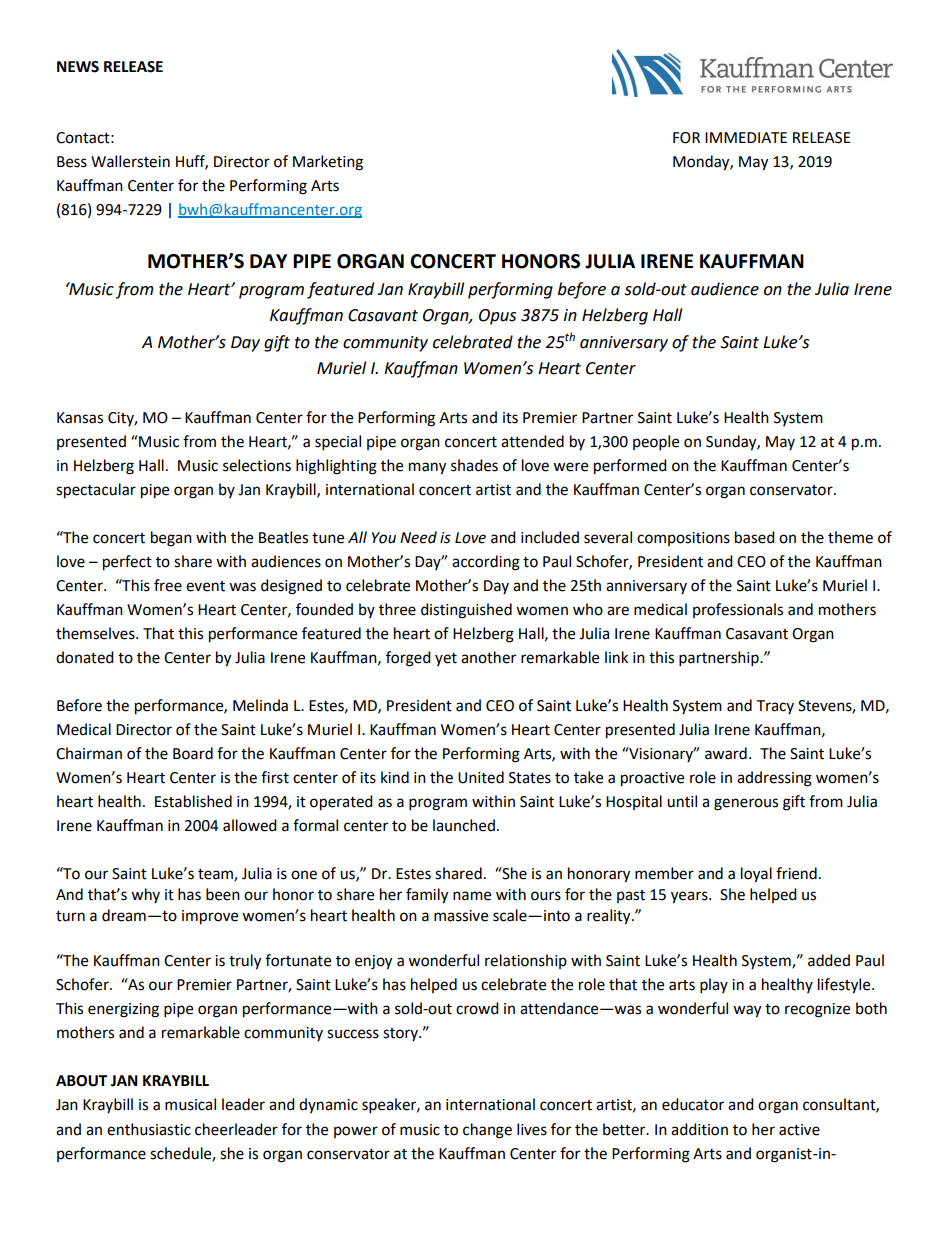 The width and height of the page is (952, 1233). Describe the element at coordinates (193, 753) in the page. I see `Board` at that location.
